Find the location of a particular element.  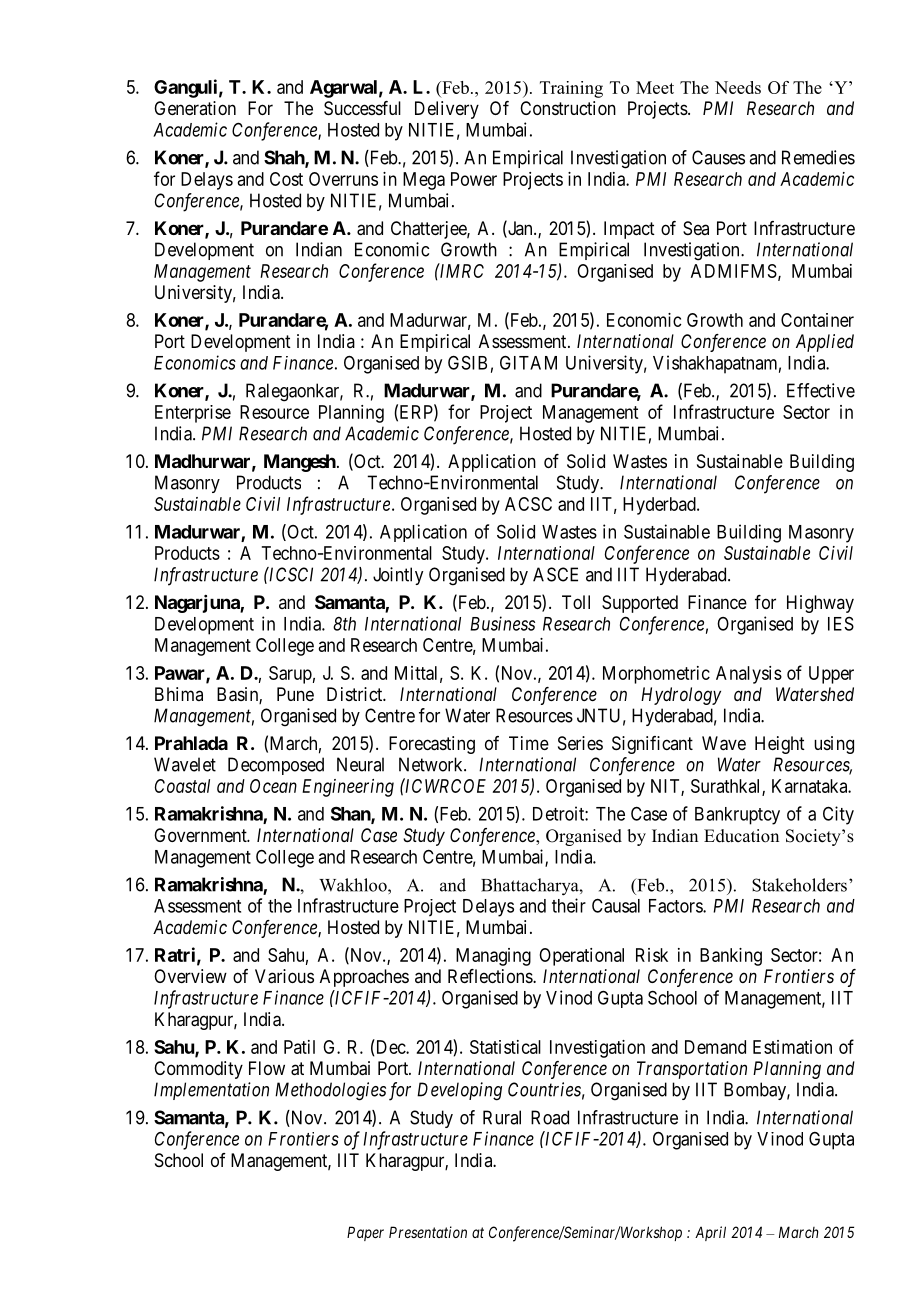

Analysis is located at coordinates (749, 675).
